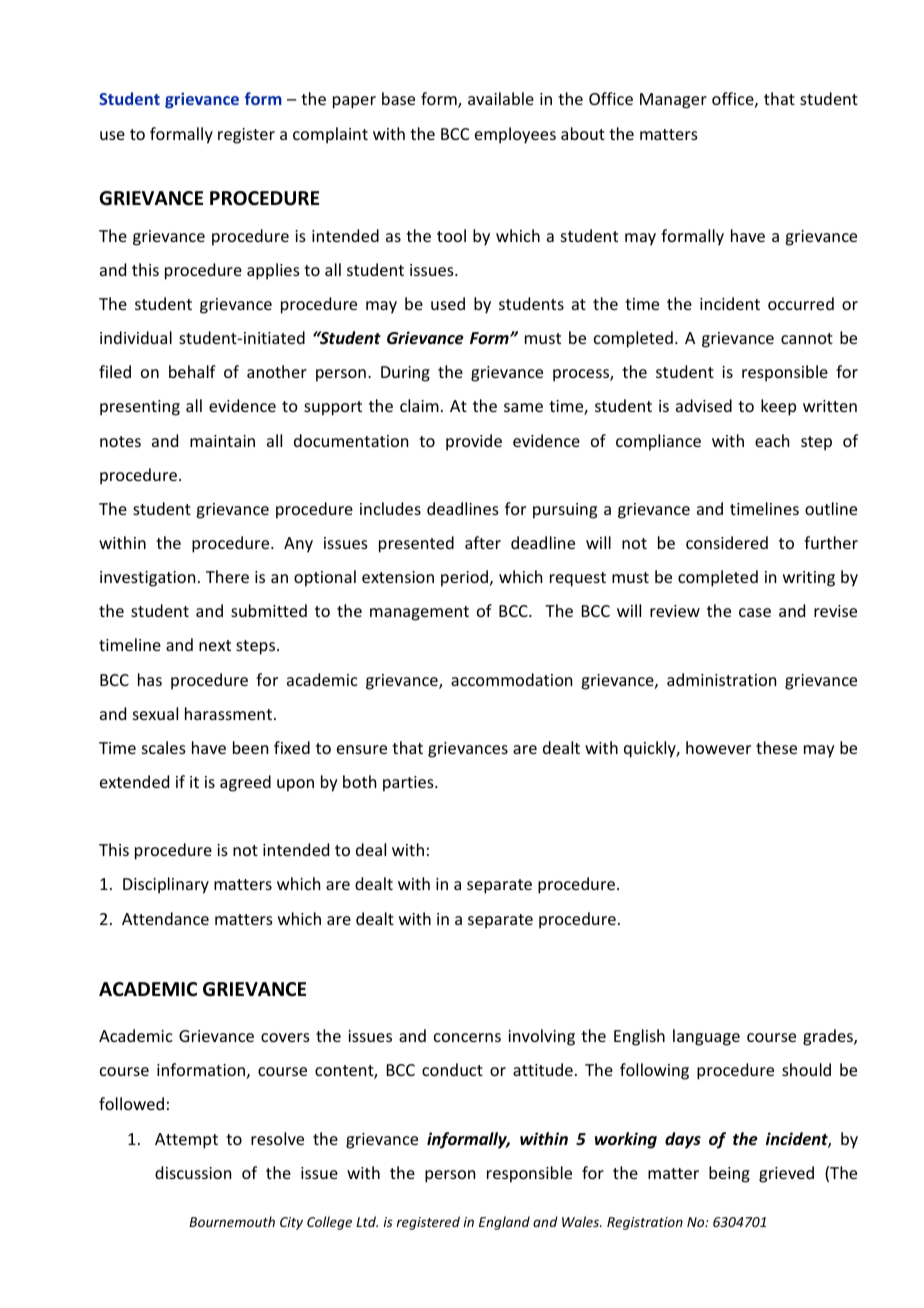 The image size is (924, 1308). Describe the element at coordinates (673, 101) in the screenshot. I see `Manager` at that location.
